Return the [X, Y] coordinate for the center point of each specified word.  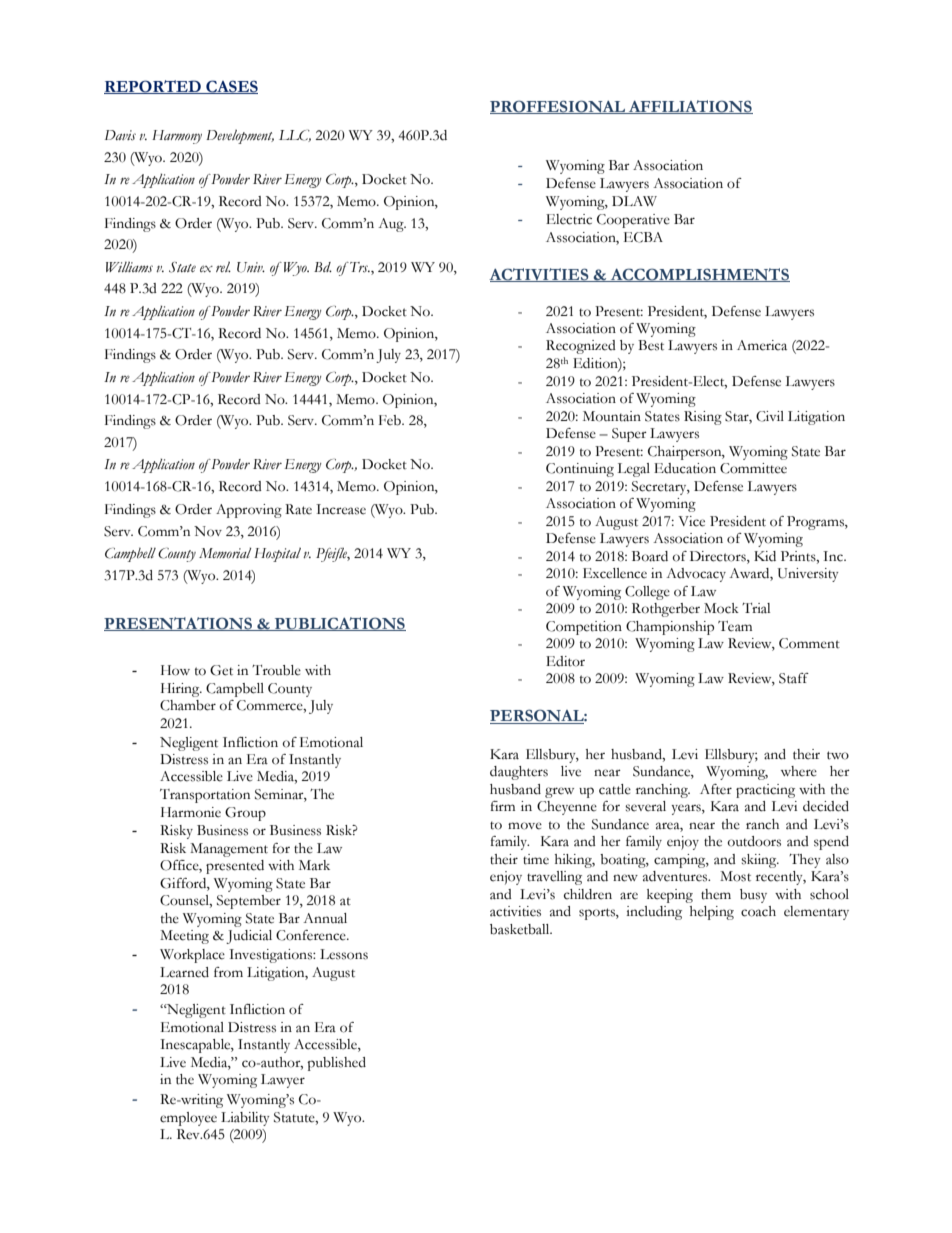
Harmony [177, 137]
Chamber [188, 705]
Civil [770, 416]
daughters [519, 773]
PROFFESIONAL [559, 107]
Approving [249, 511]
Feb [391, 420]
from [228, 972]
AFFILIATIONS [690, 107]
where [799, 771]
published [336, 1064]
